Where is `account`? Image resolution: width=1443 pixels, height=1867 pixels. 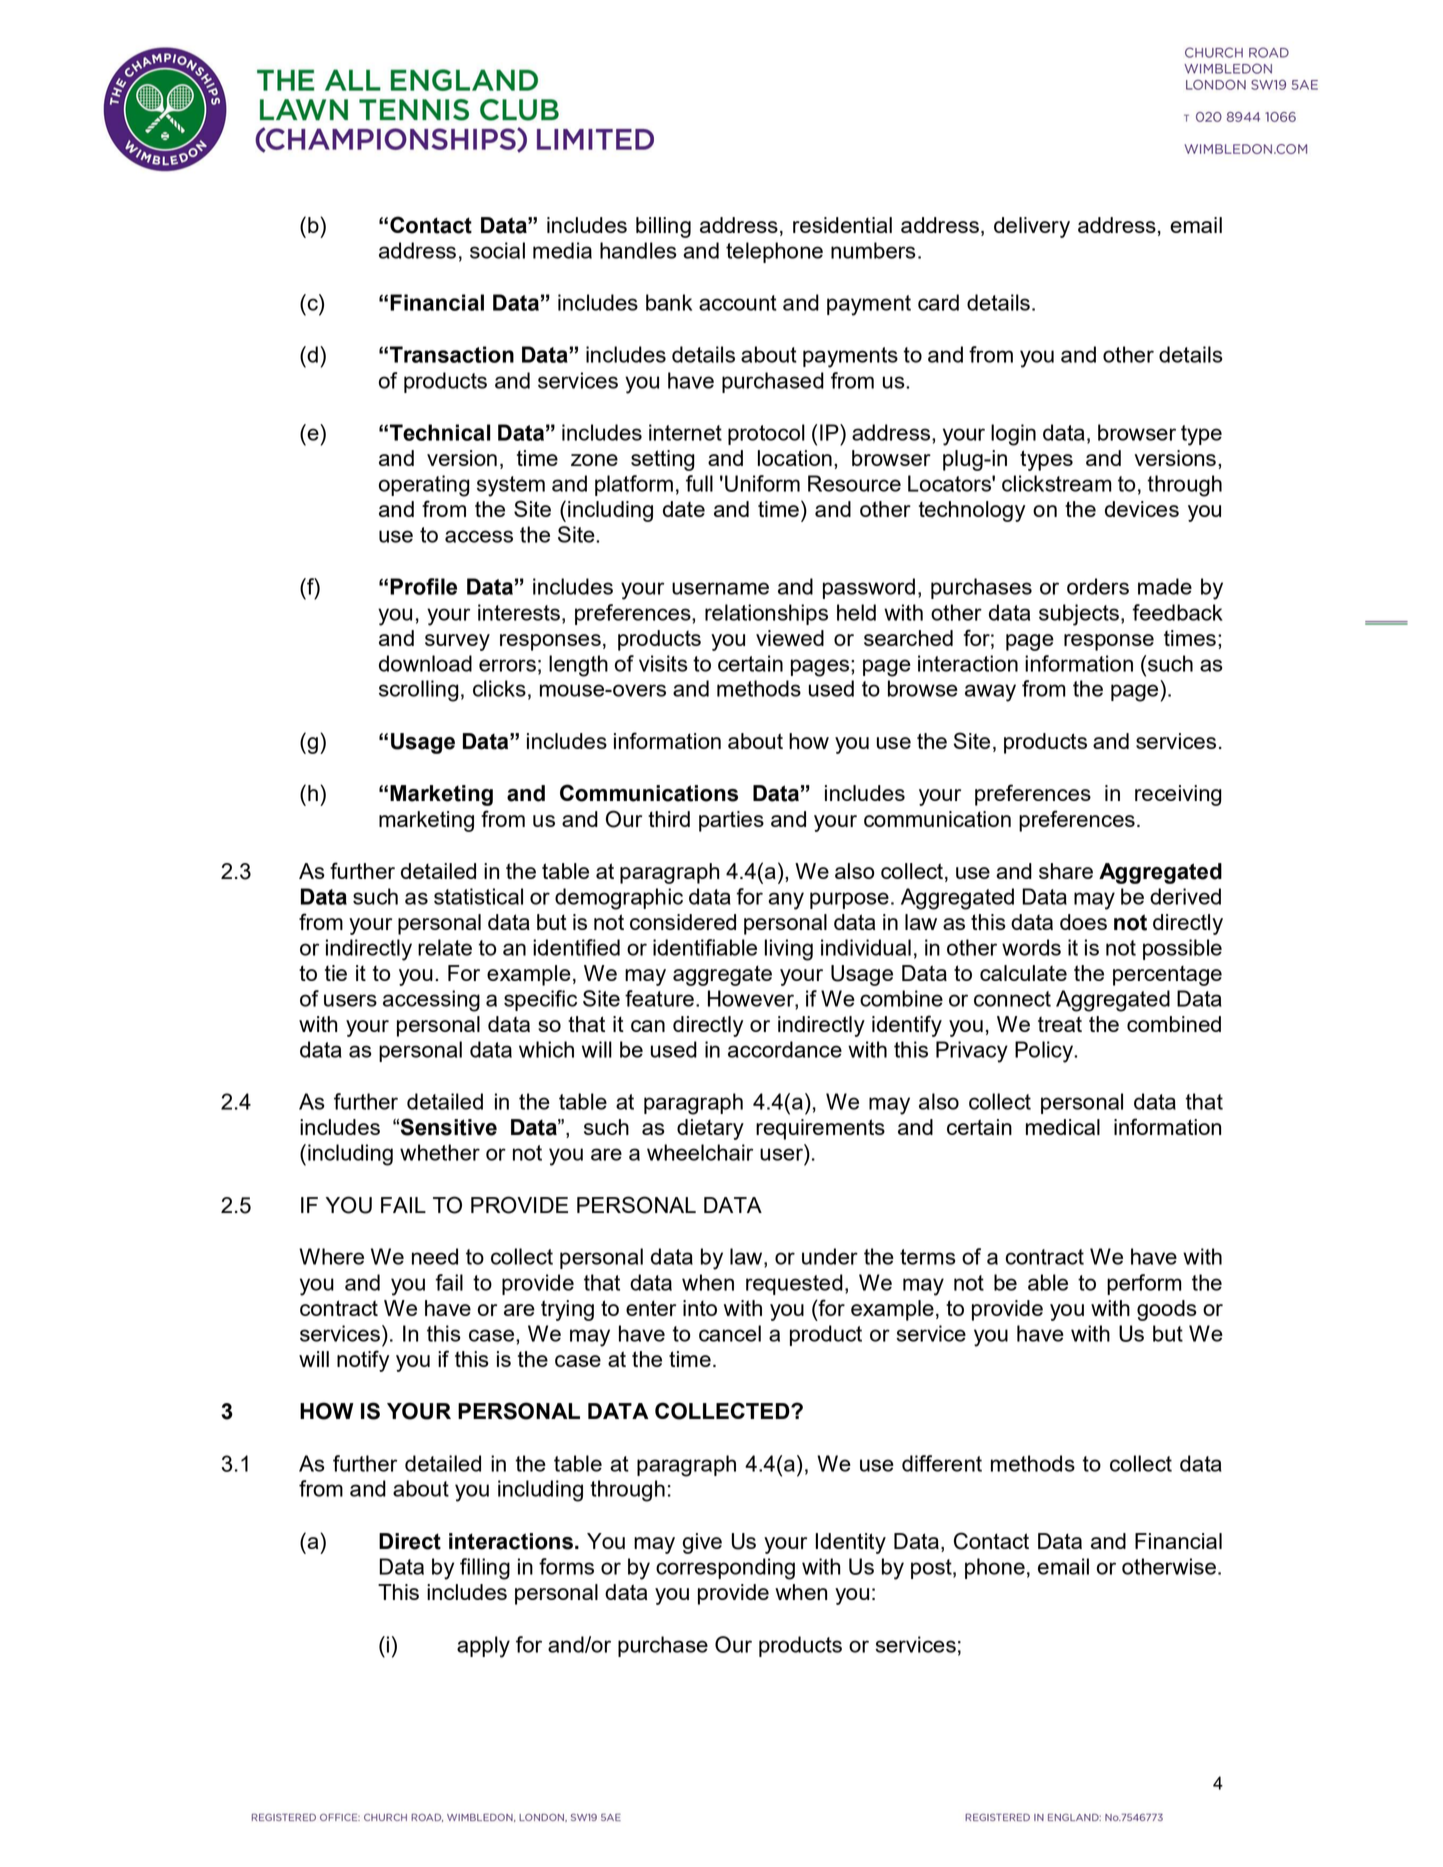
account is located at coordinates (738, 303).
